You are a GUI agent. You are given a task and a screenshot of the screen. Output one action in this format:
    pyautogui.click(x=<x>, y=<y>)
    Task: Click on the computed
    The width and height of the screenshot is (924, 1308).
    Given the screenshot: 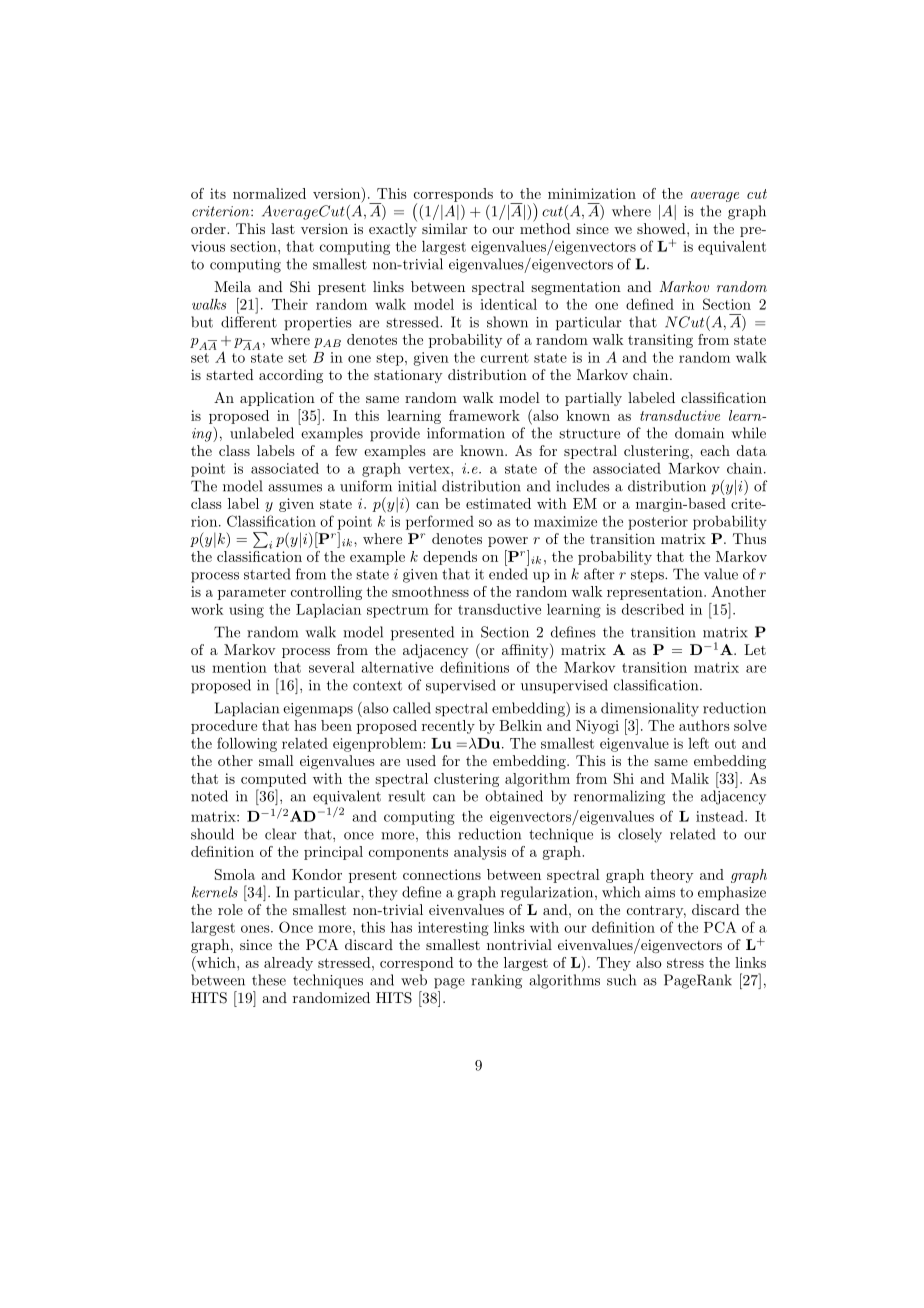 What is the action you would take?
    pyautogui.click(x=274, y=780)
